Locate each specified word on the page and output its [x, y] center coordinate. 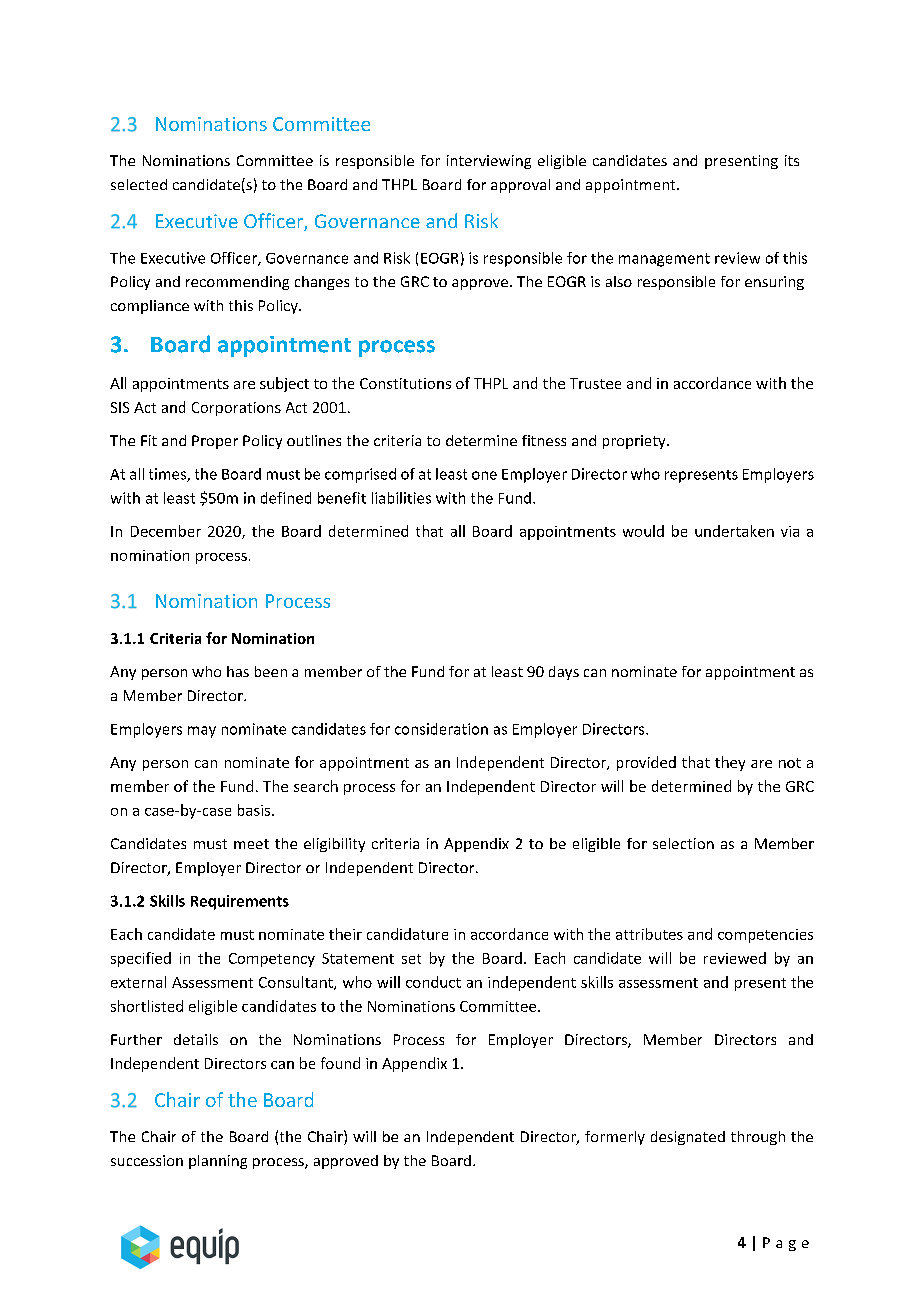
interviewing [489, 162]
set [411, 959]
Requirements [240, 902]
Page [786, 1244]
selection [683, 843]
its [792, 160]
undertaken [734, 531]
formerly [615, 1138]
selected [139, 184]
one [484, 475]
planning [218, 1162]
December [166, 531]
